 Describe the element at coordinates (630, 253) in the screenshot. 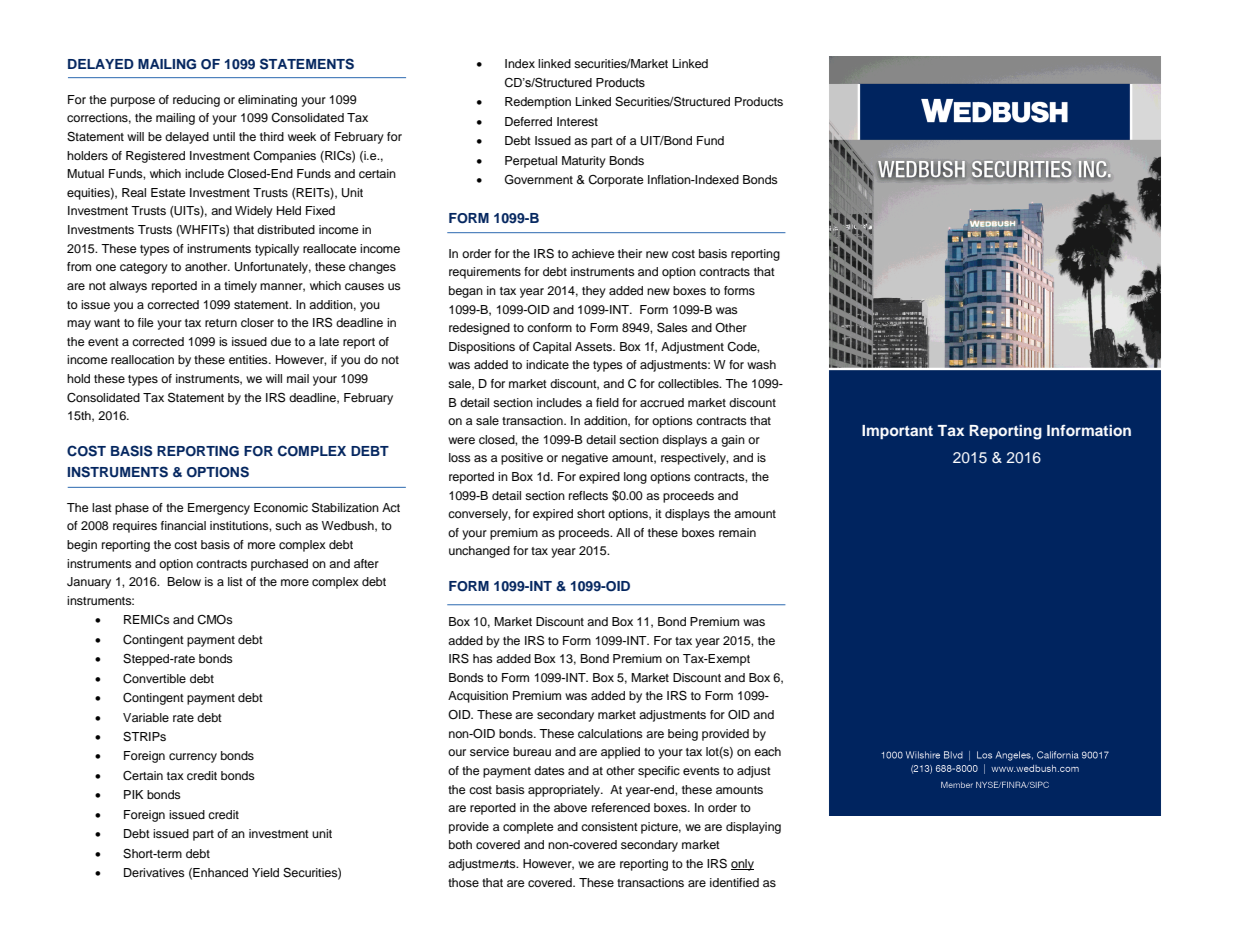

I see `their` at that location.
